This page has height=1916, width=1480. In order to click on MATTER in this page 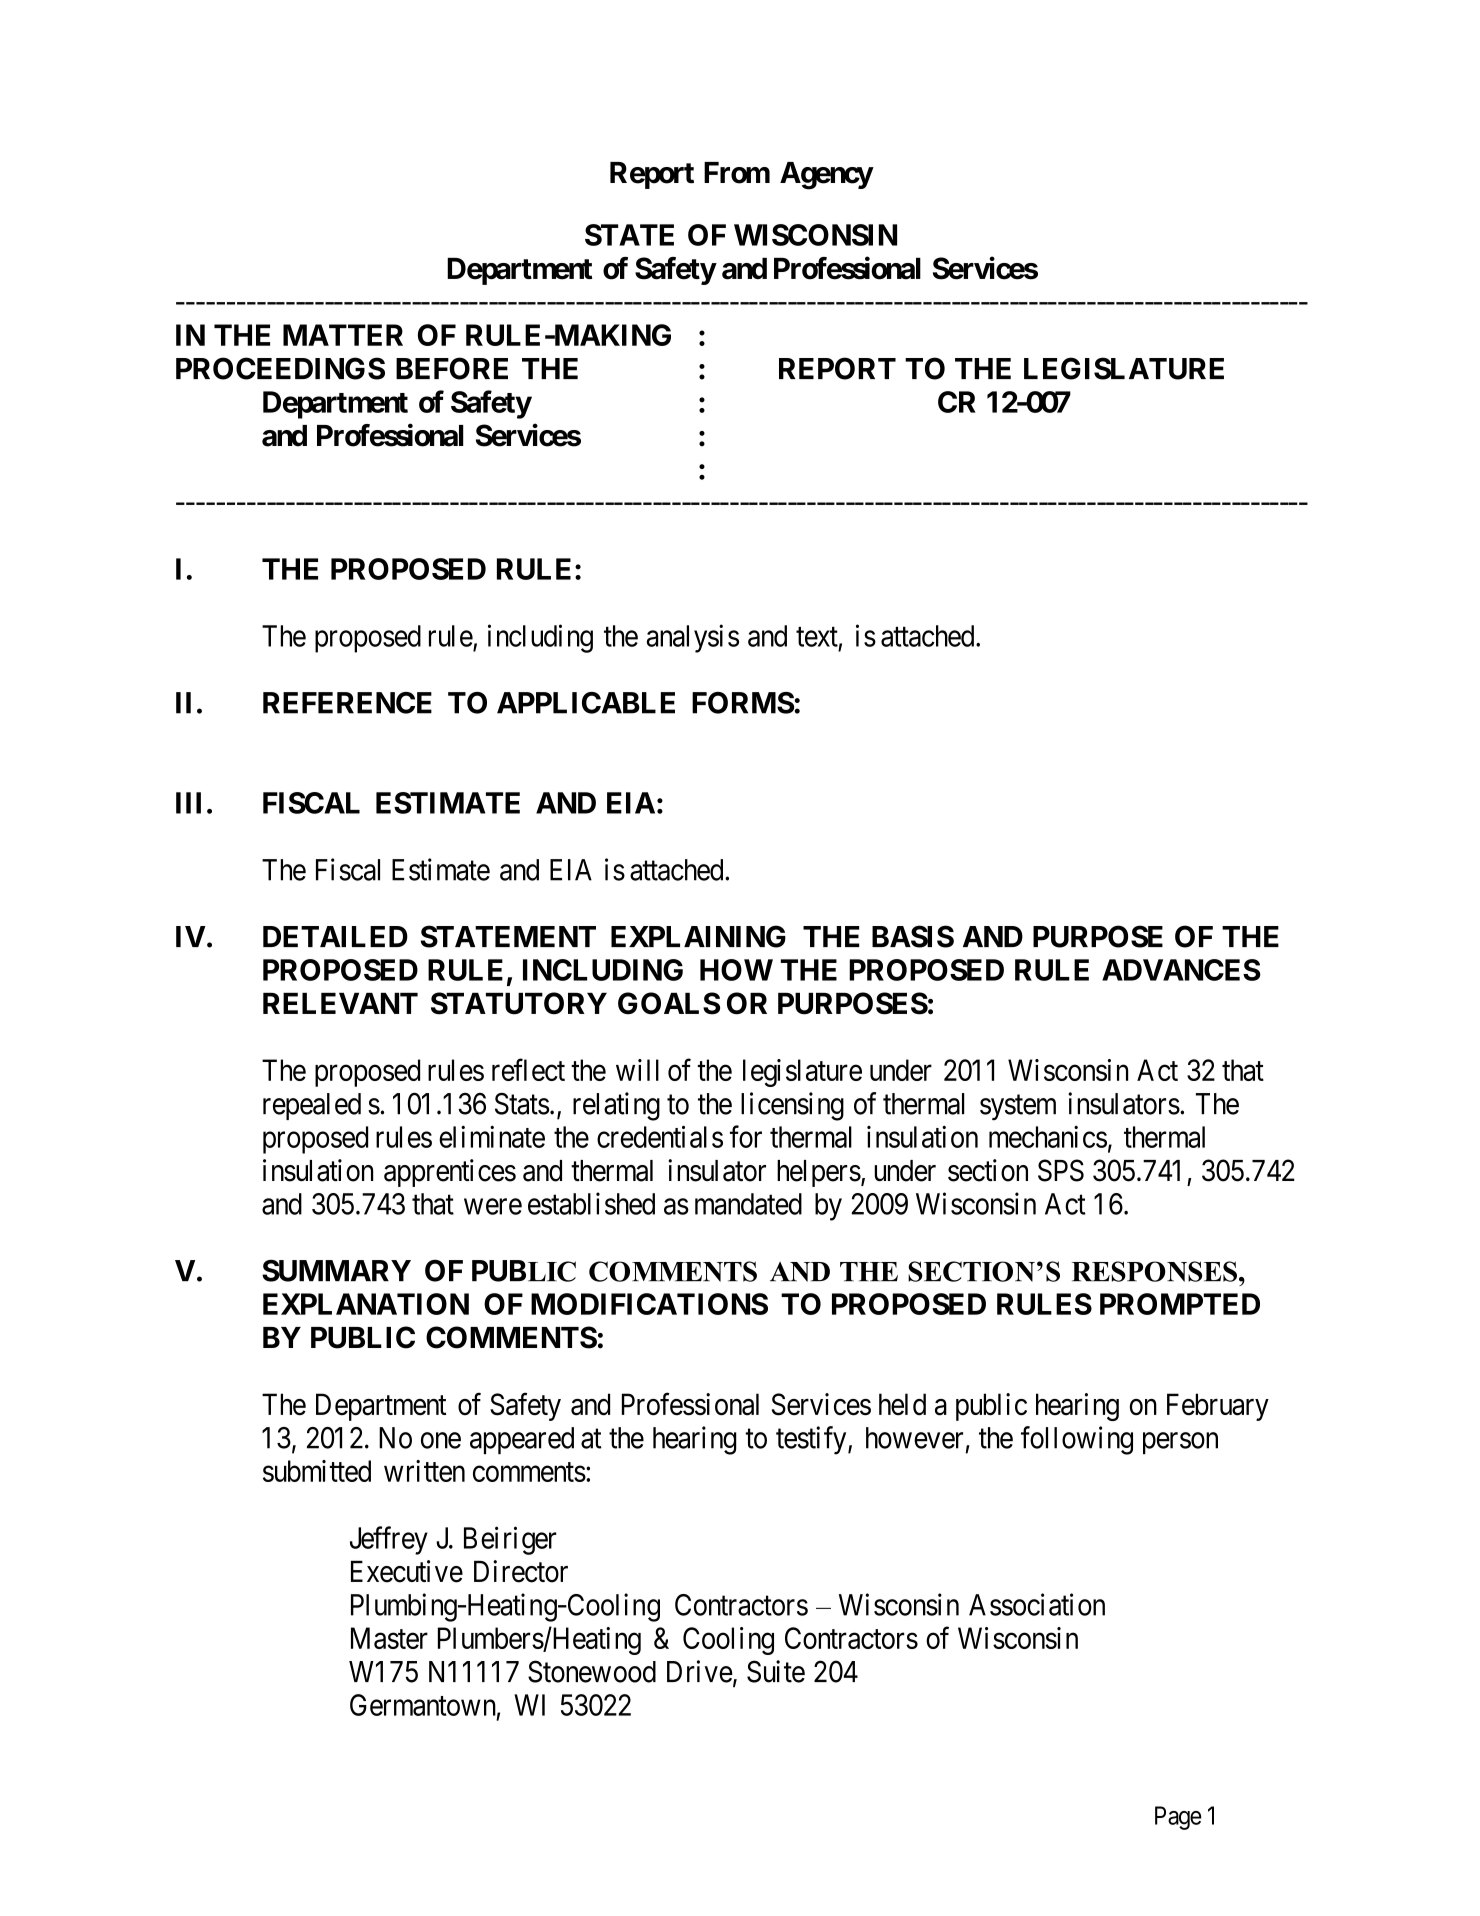, I will do `click(343, 335)`.
